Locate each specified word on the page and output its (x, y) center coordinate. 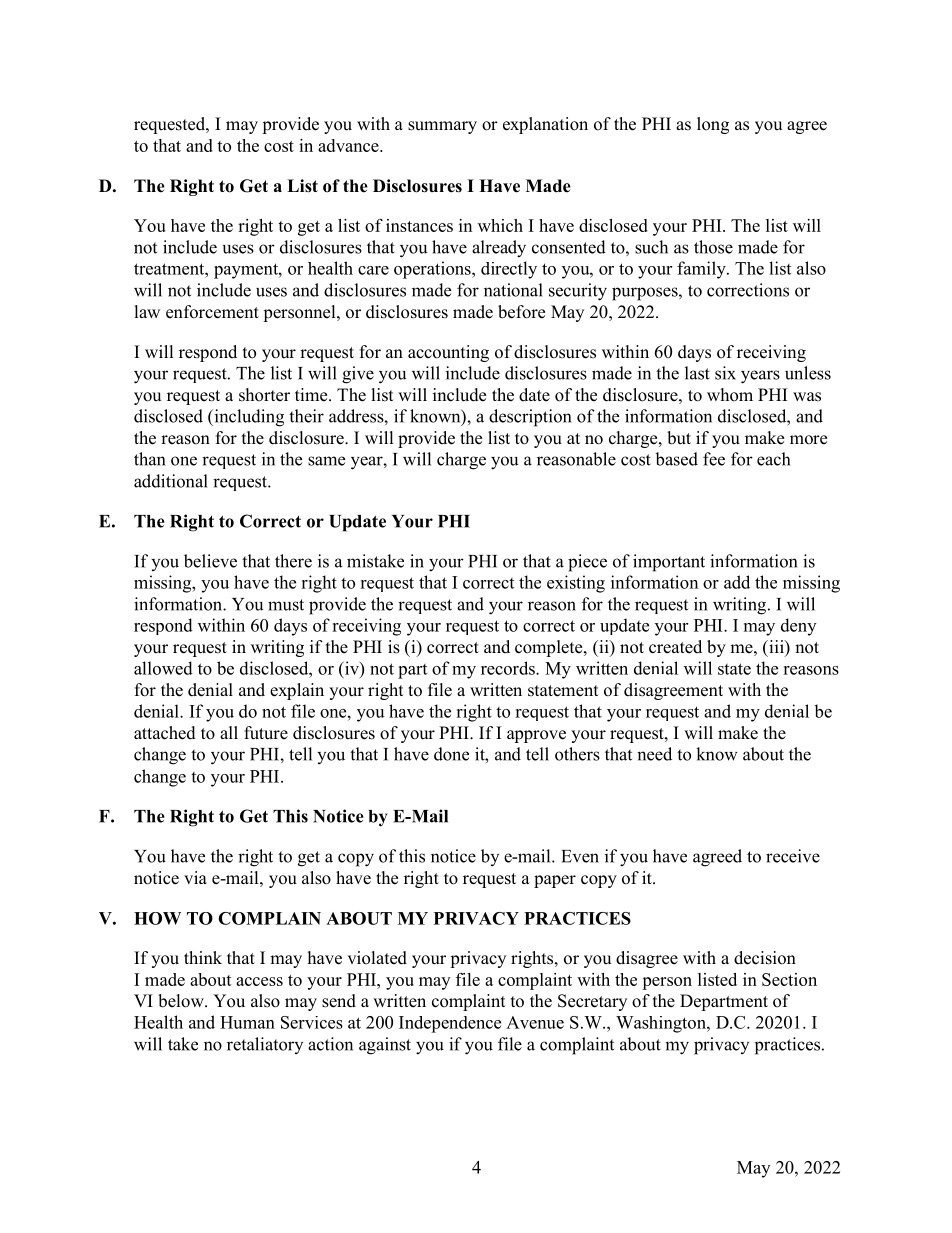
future (266, 733)
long (713, 125)
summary (442, 127)
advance (349, 145)
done (451, 754)
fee (714, 459)
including (248, 418)
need (654, 754)
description (530, 418)
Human (247, 1022)
